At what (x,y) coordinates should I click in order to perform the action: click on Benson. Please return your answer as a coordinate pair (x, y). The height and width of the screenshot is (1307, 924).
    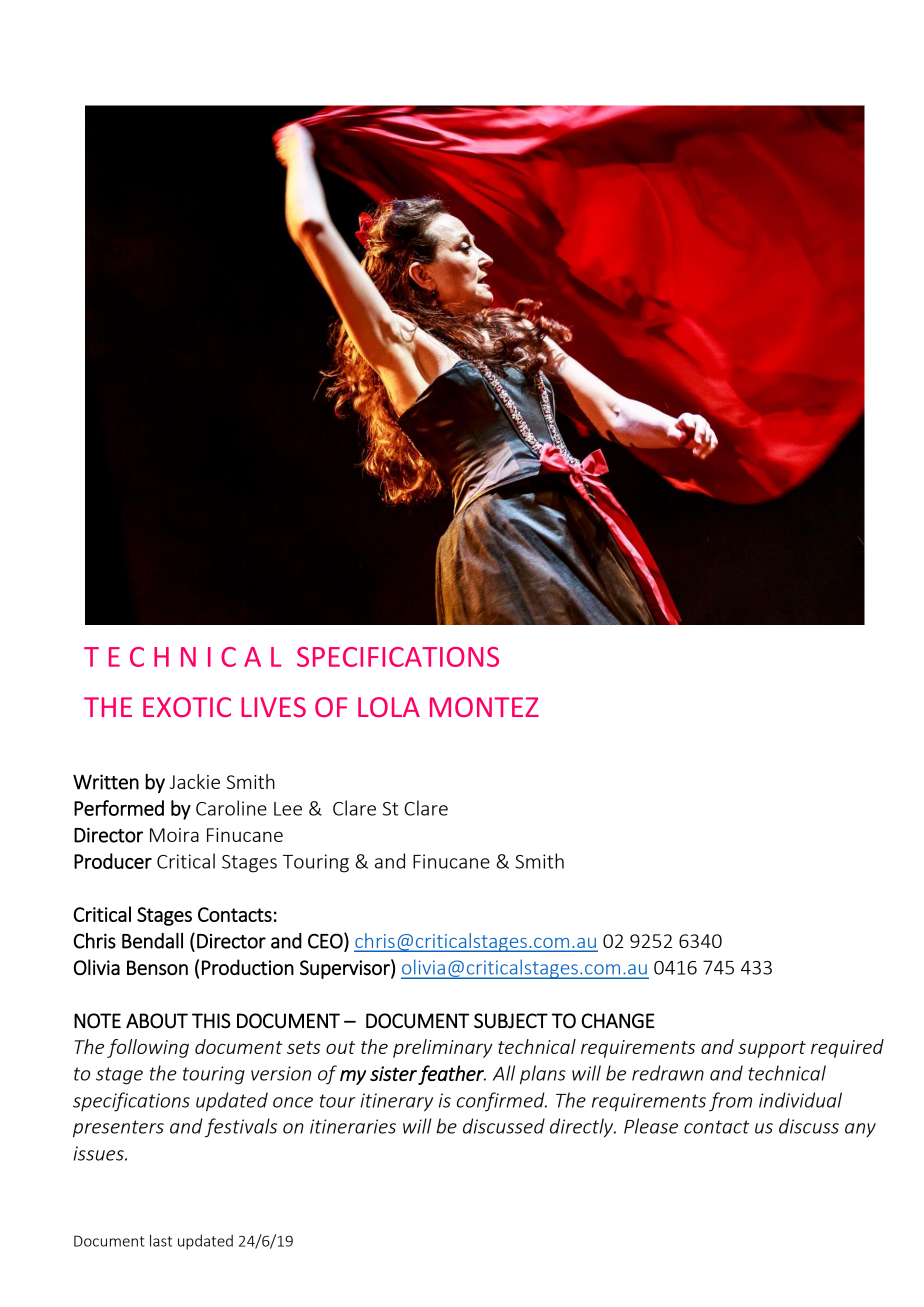
    Looking at the image, I should click on (157, 967).
